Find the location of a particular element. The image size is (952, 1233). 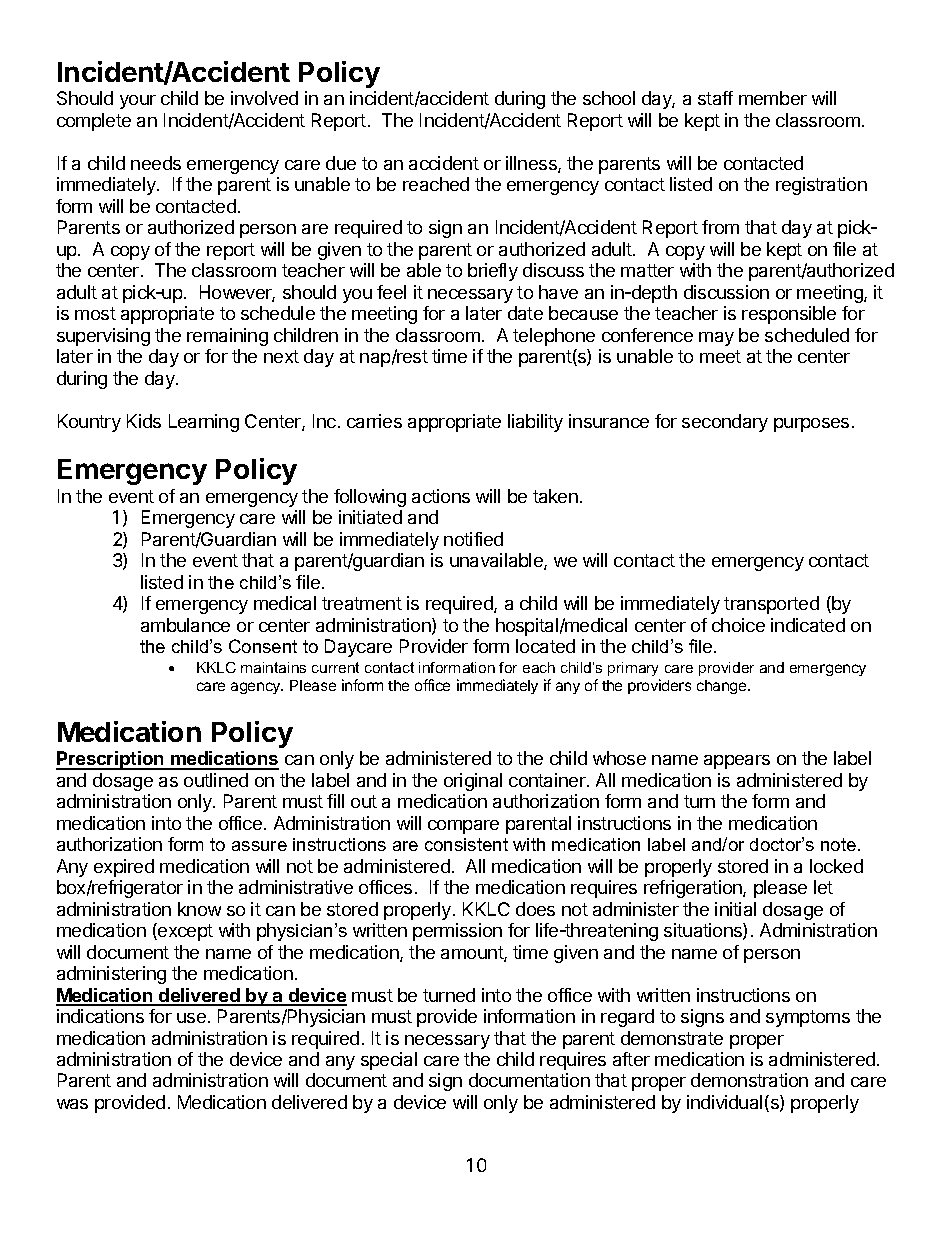

original is located at coordinates (473, 782).
